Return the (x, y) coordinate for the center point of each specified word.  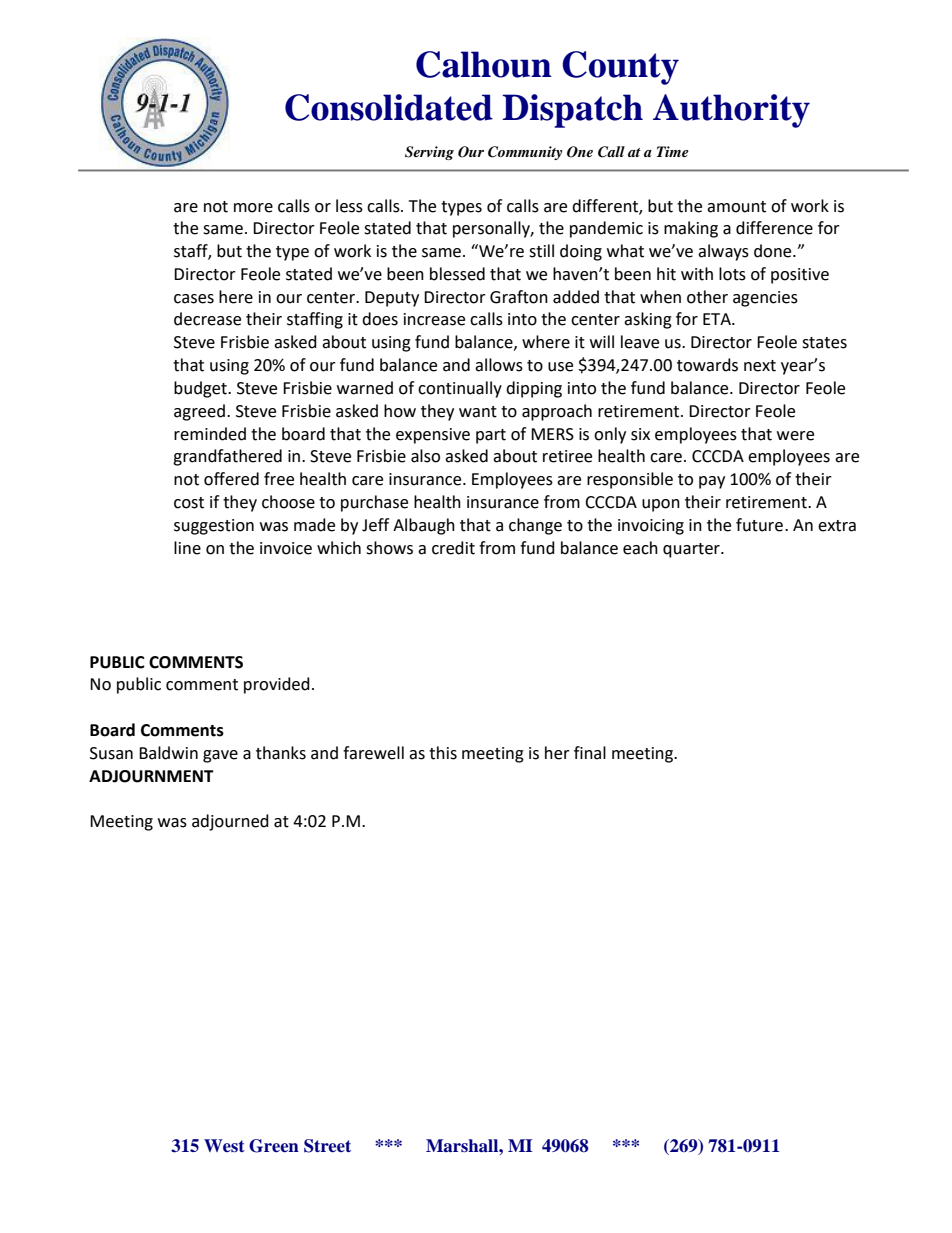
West (224, 1146)
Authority (731, 111)
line (187, 548)
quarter (692, 550)
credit (453, 548)
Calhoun (484, 64)
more (253, 208)
